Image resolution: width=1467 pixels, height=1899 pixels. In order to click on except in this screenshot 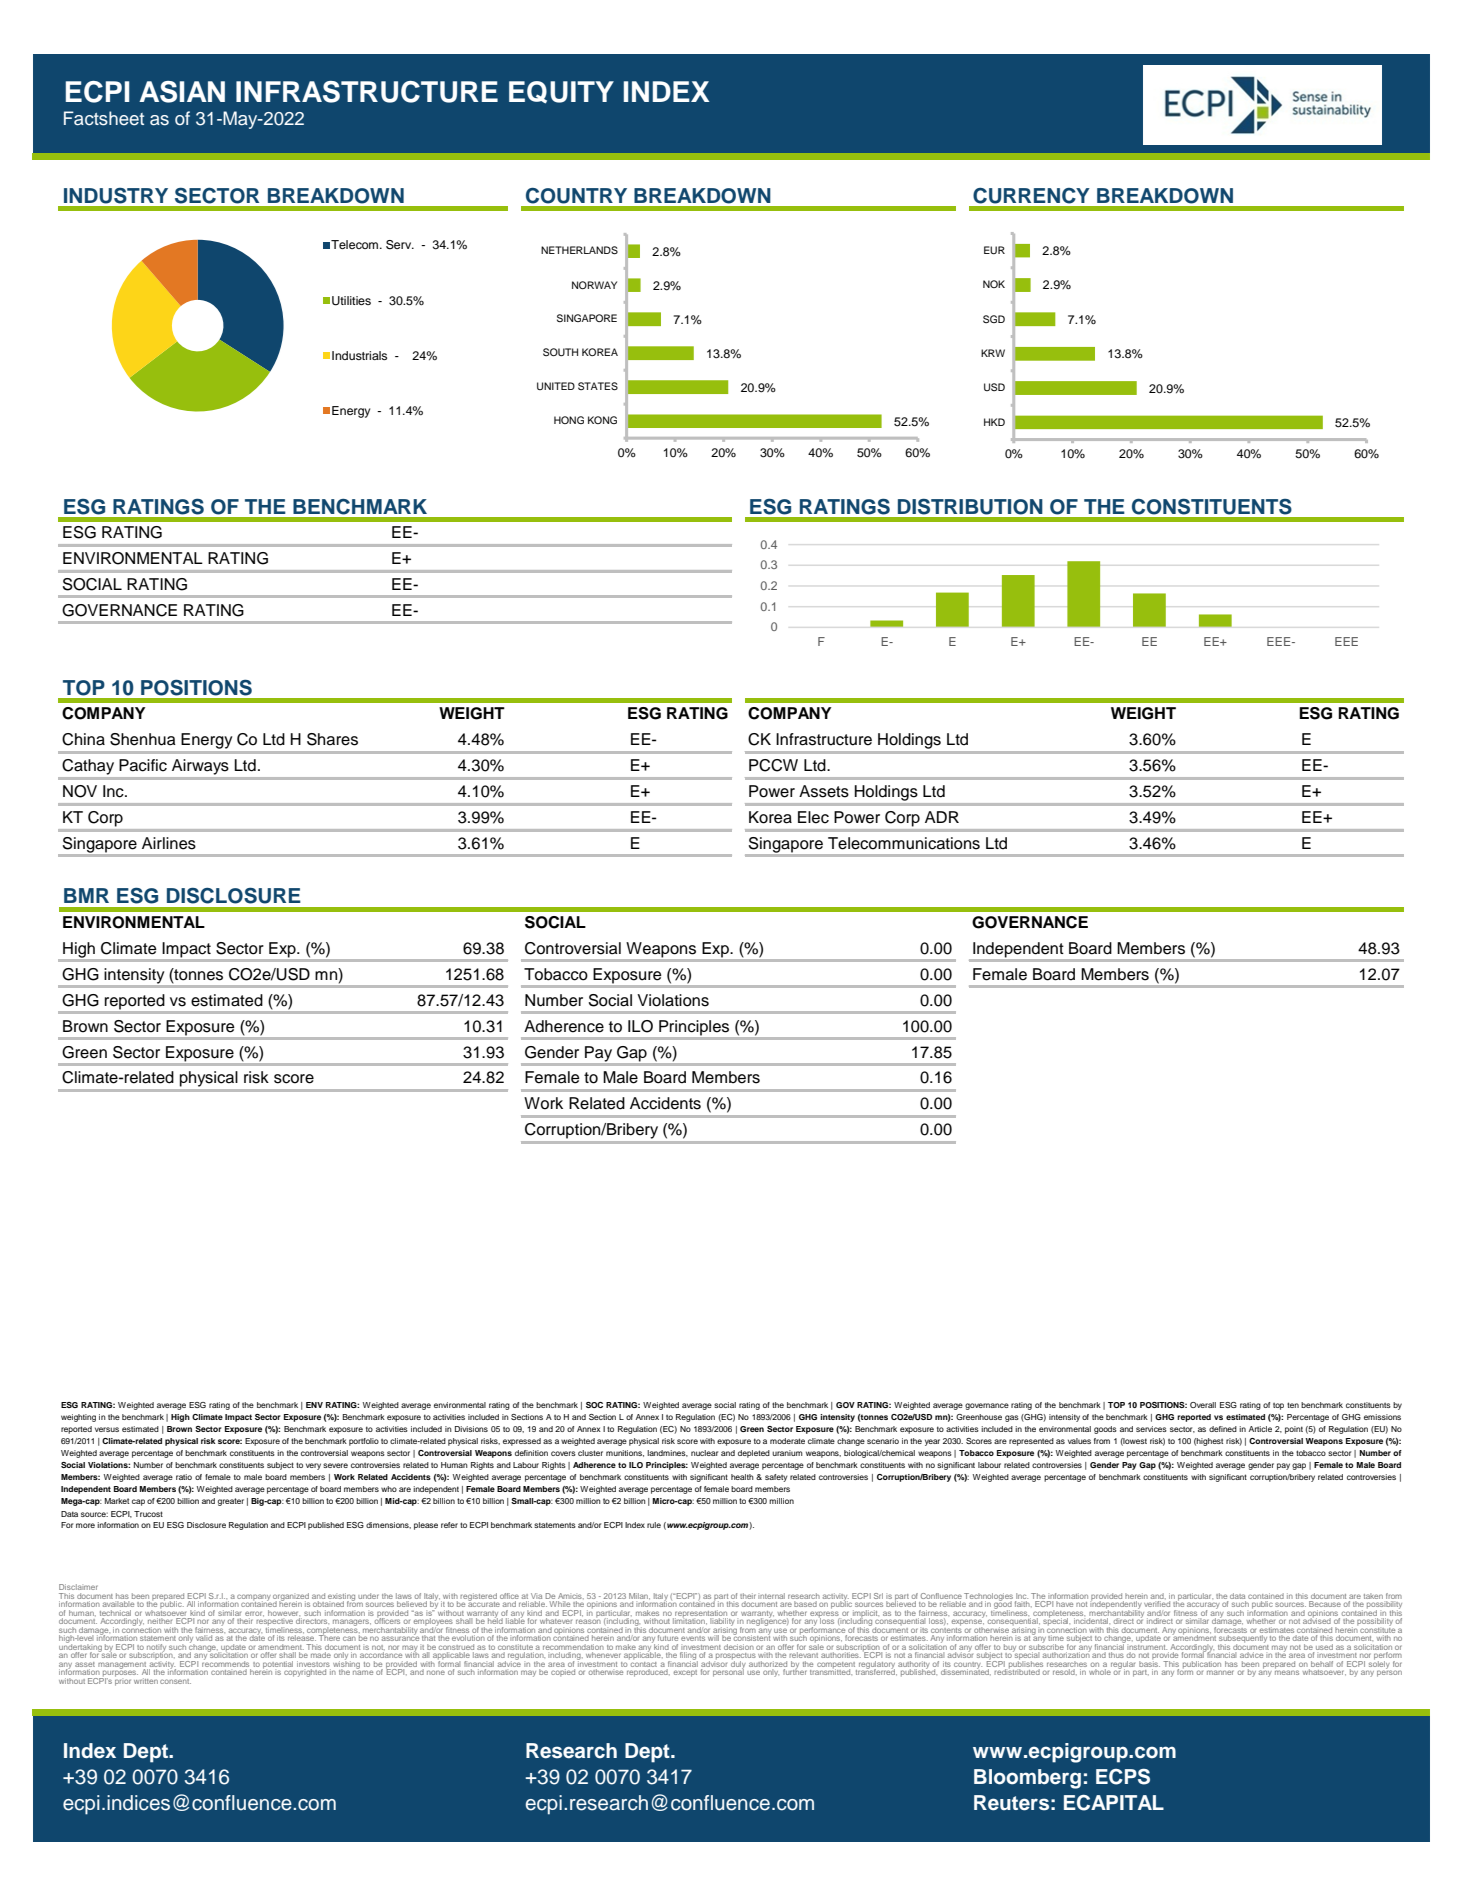, I will do `click(685, 1673)`.
